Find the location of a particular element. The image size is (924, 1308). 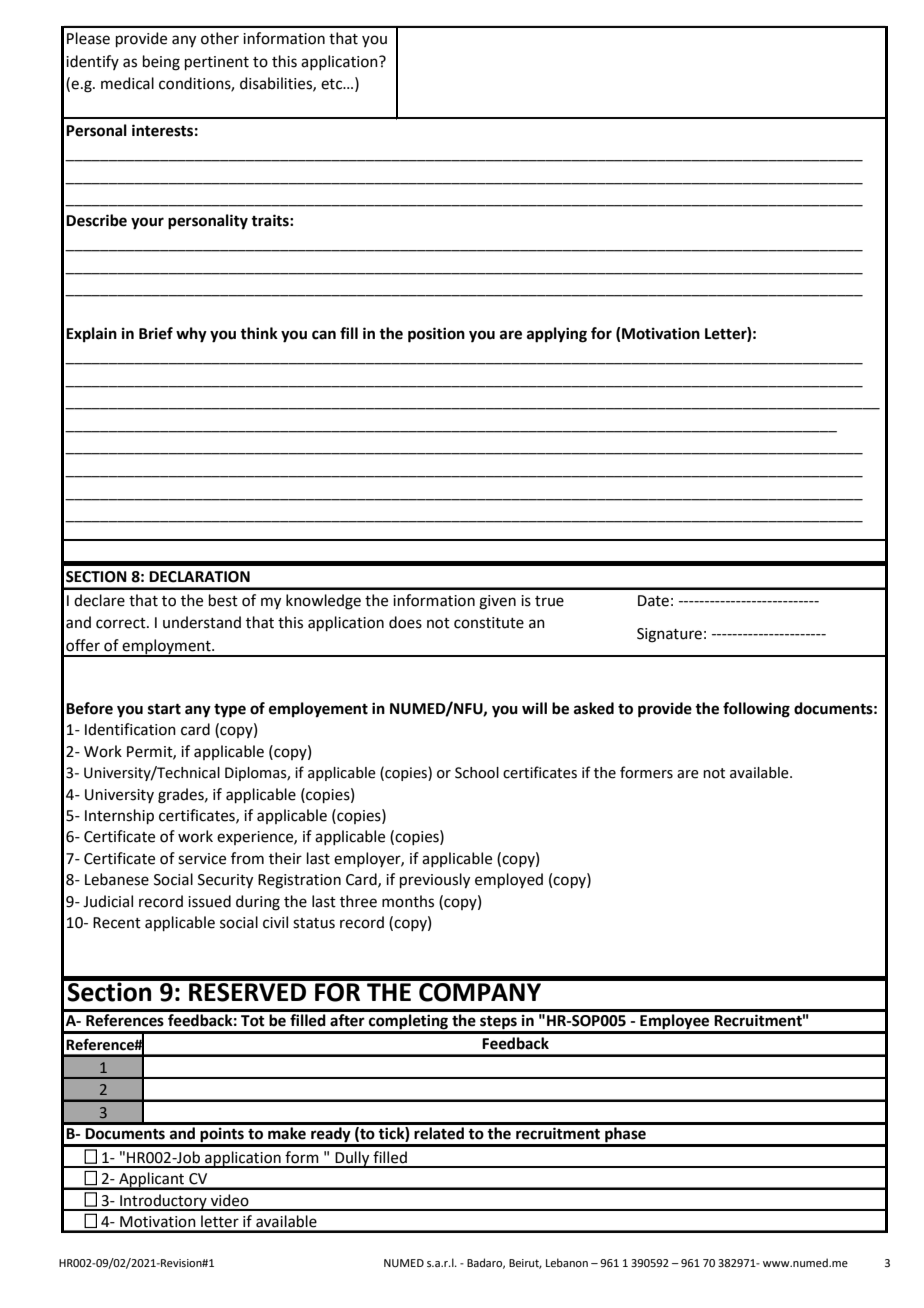

does is located at coordinates (405, 622).
